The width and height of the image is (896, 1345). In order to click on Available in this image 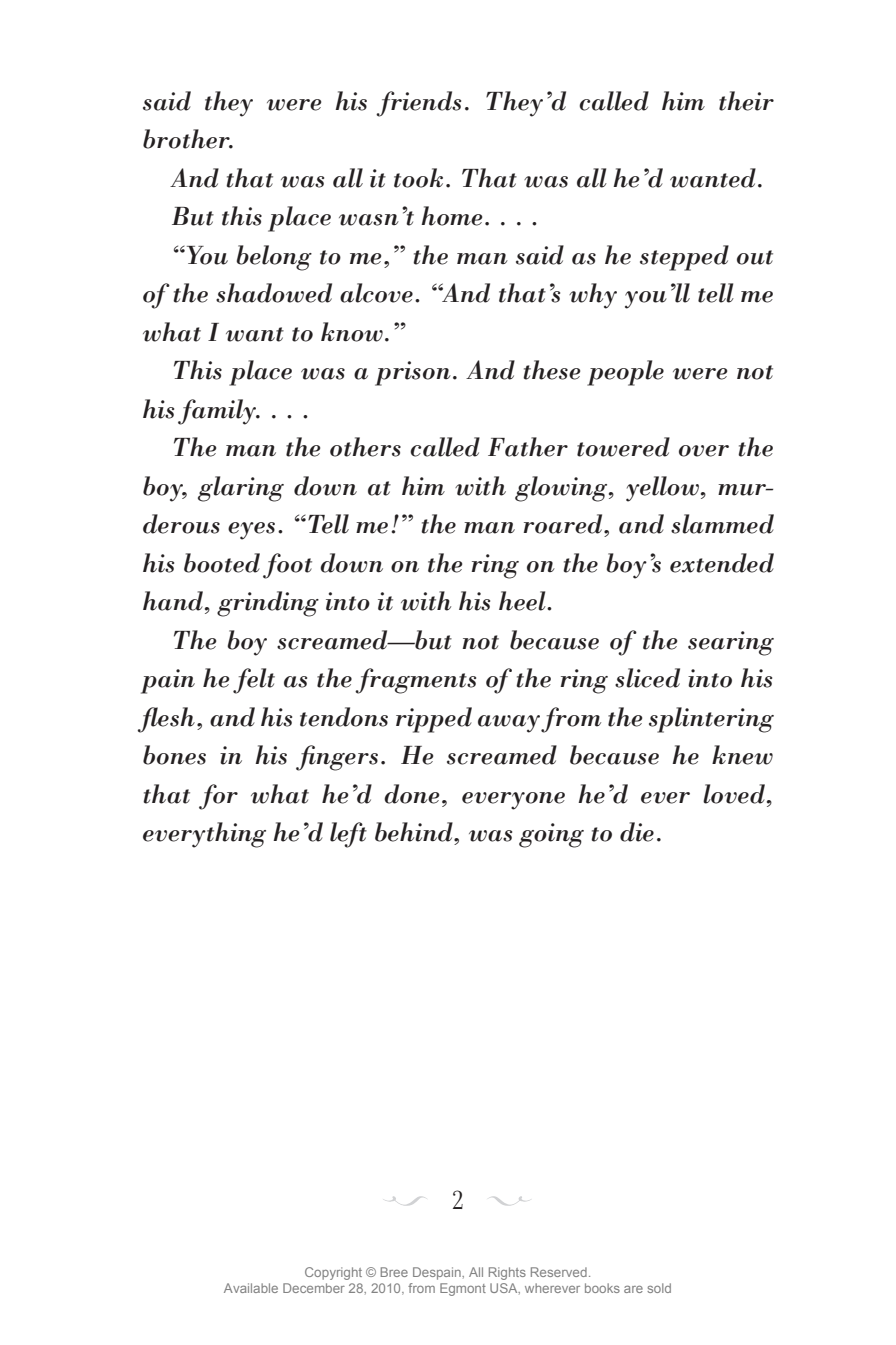, I will do `click(251, 1288)`.
